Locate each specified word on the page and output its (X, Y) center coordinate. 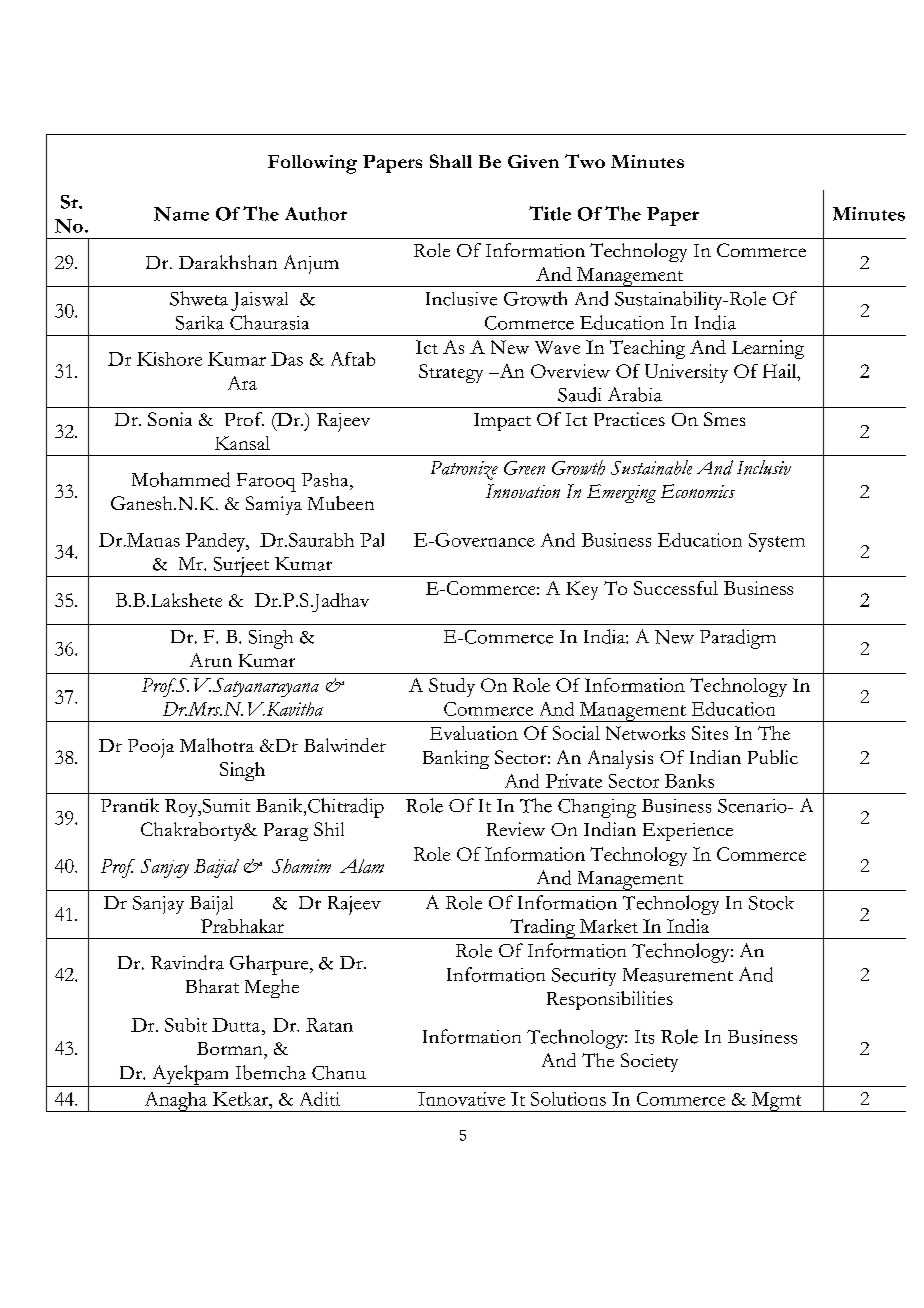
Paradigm (738, 639)
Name (181, 214)
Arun (211, 660)
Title (550, 213)
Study (452, 687)
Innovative (461, 1099)
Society (649, 1062)
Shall (451, 161)
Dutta (236, 1025)
